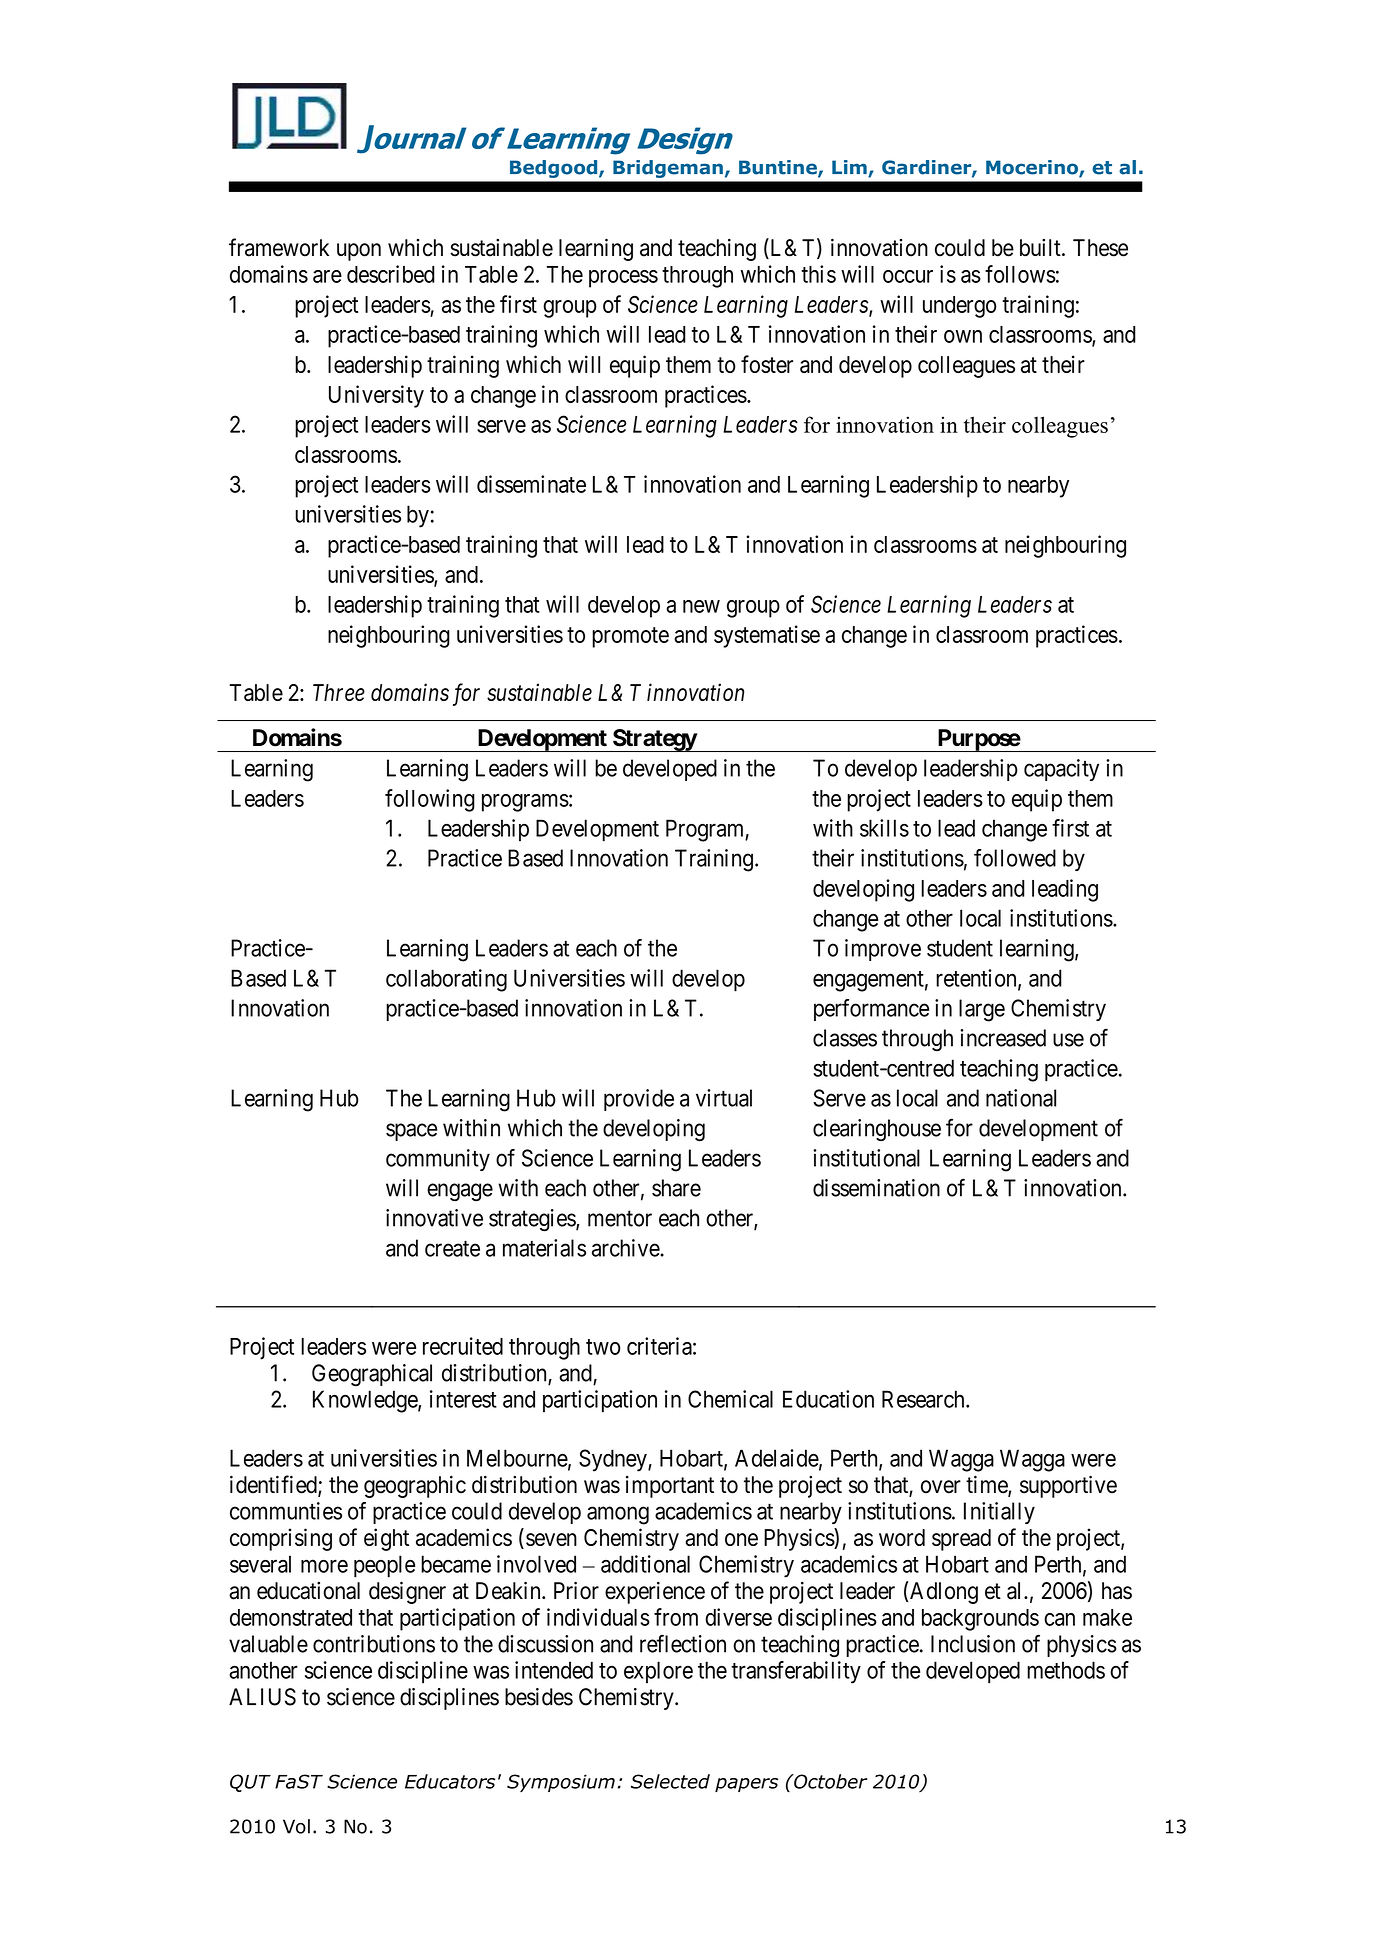  I want to click on collaborating, so click(446, 980).
